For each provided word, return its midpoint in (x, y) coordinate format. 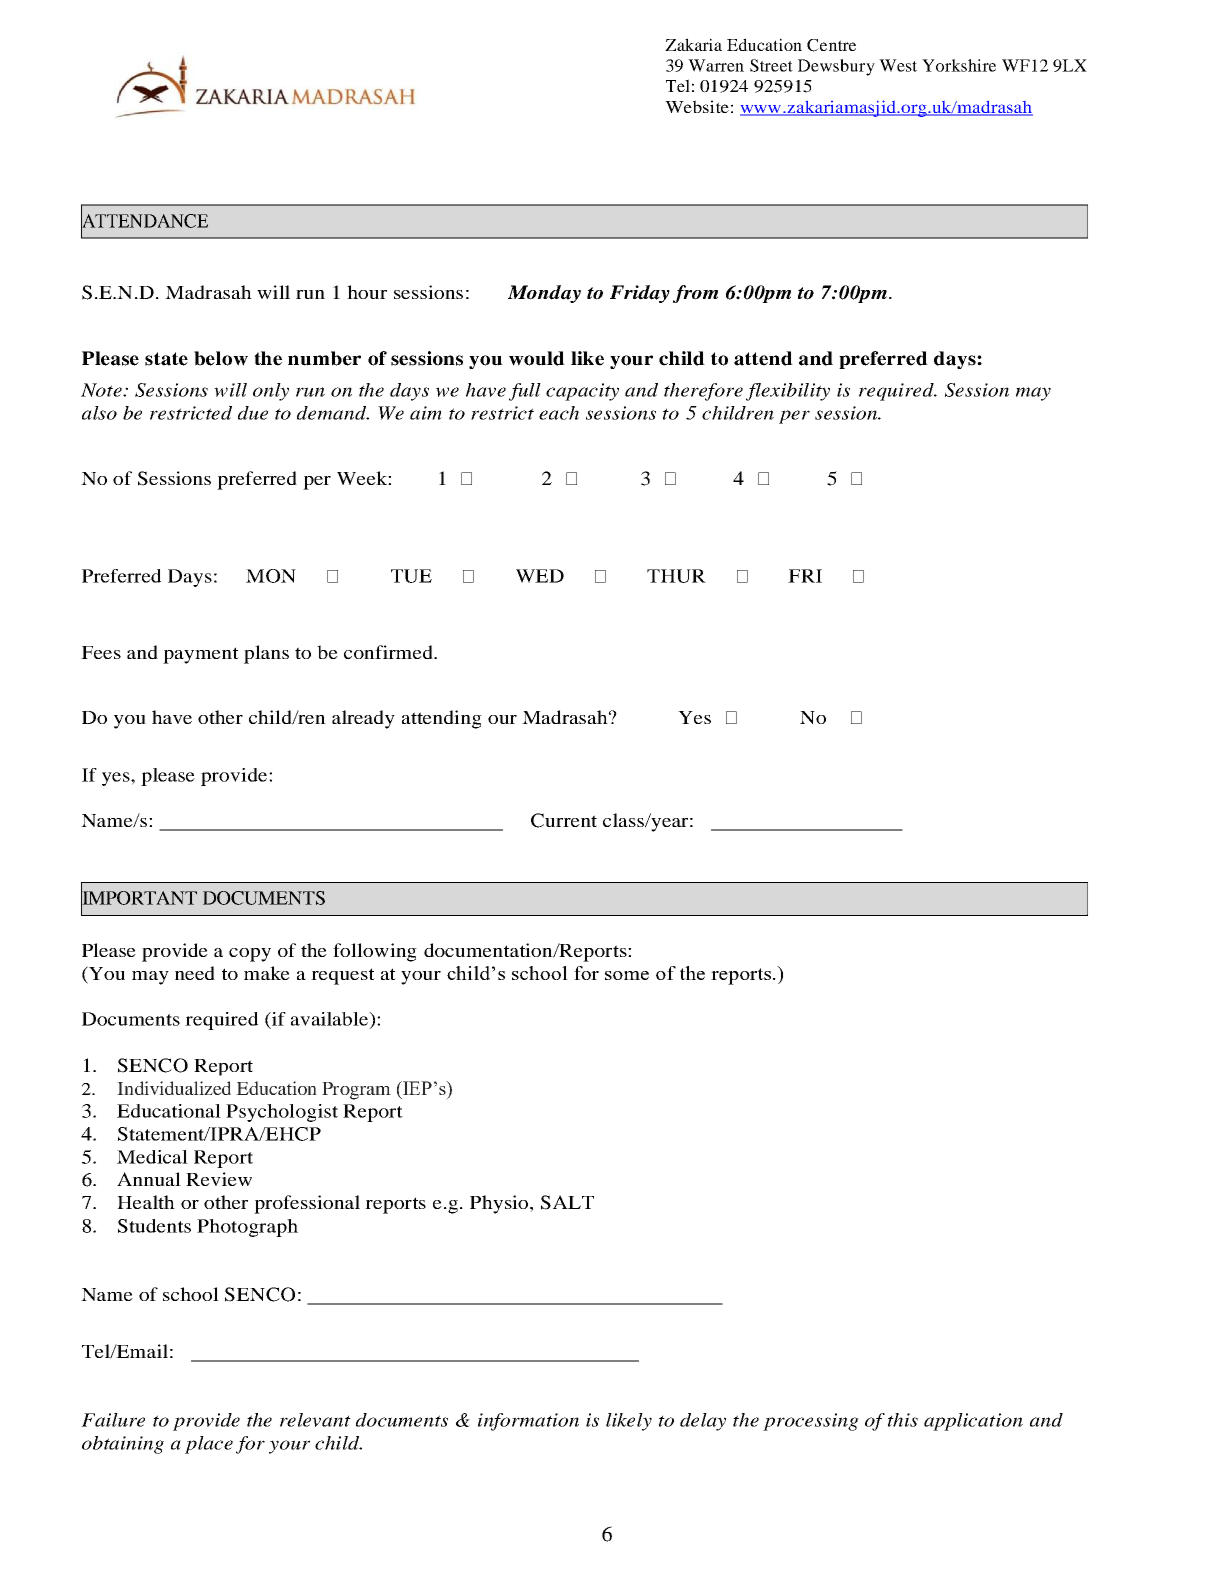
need (195, 973)
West (898, 65)
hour (367, 292)
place (209, 1445)
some (627, 975)
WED (540, 576)
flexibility (788, 392)
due (253, 413)
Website (697, 106)
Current (564, 820)
